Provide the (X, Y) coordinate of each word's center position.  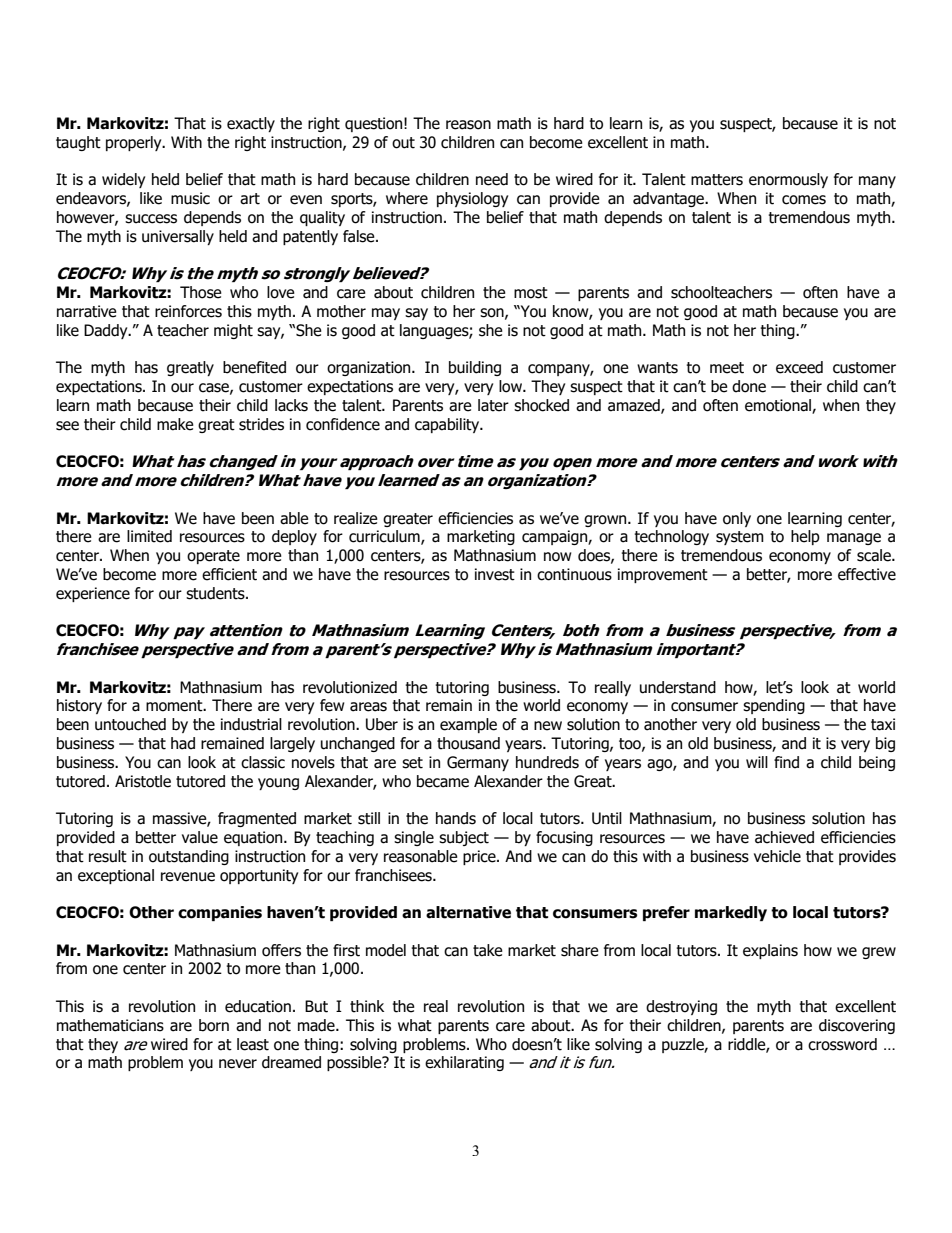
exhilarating (464, 1063)
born (214, 1025)
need (492, 179)
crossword (842, 1044)
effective (867, 574)
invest (495, 574)
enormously (788, 180)
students (216, 593)
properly (135, 143)
